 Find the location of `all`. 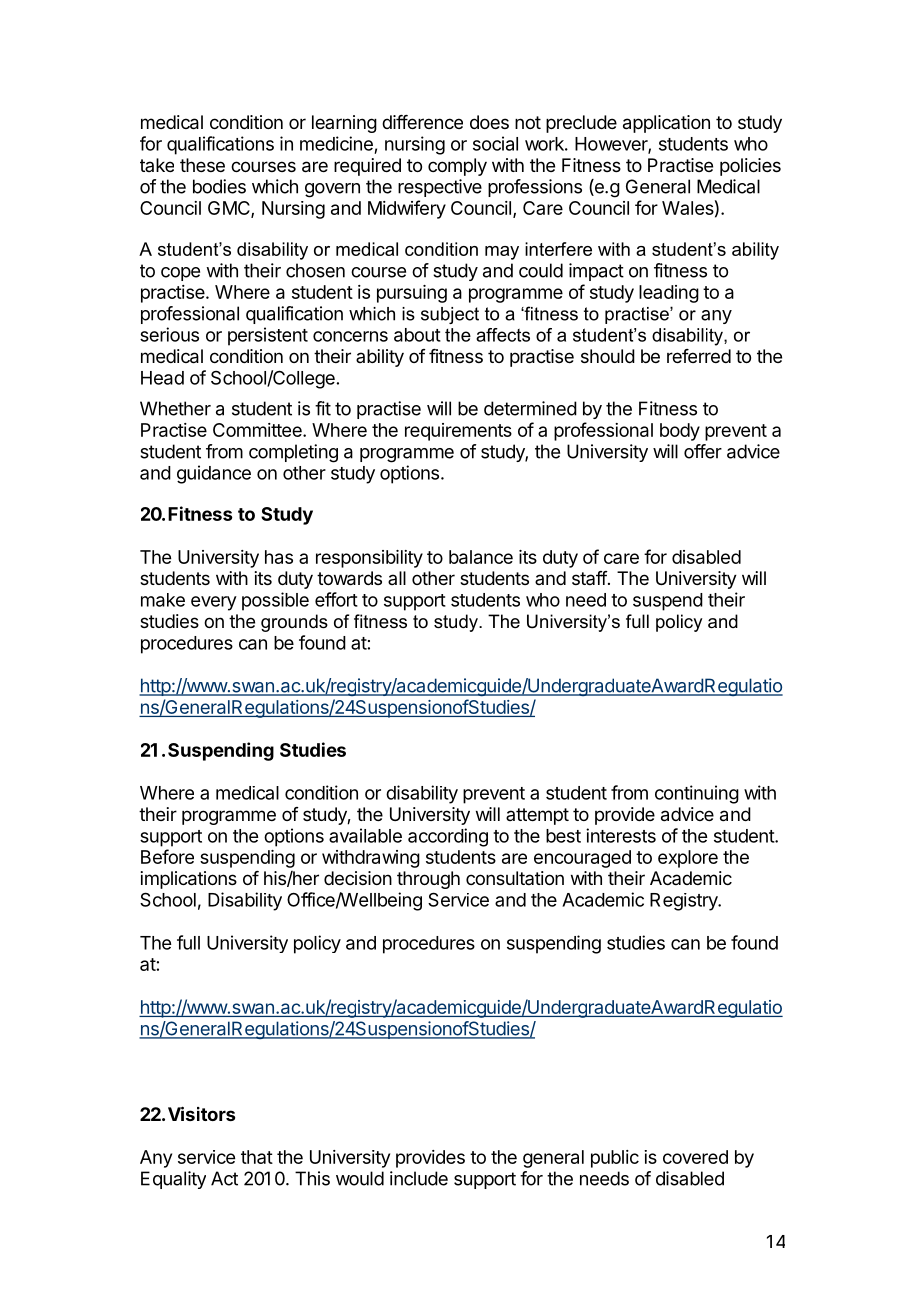

all is located at coordinates (397, 578).
